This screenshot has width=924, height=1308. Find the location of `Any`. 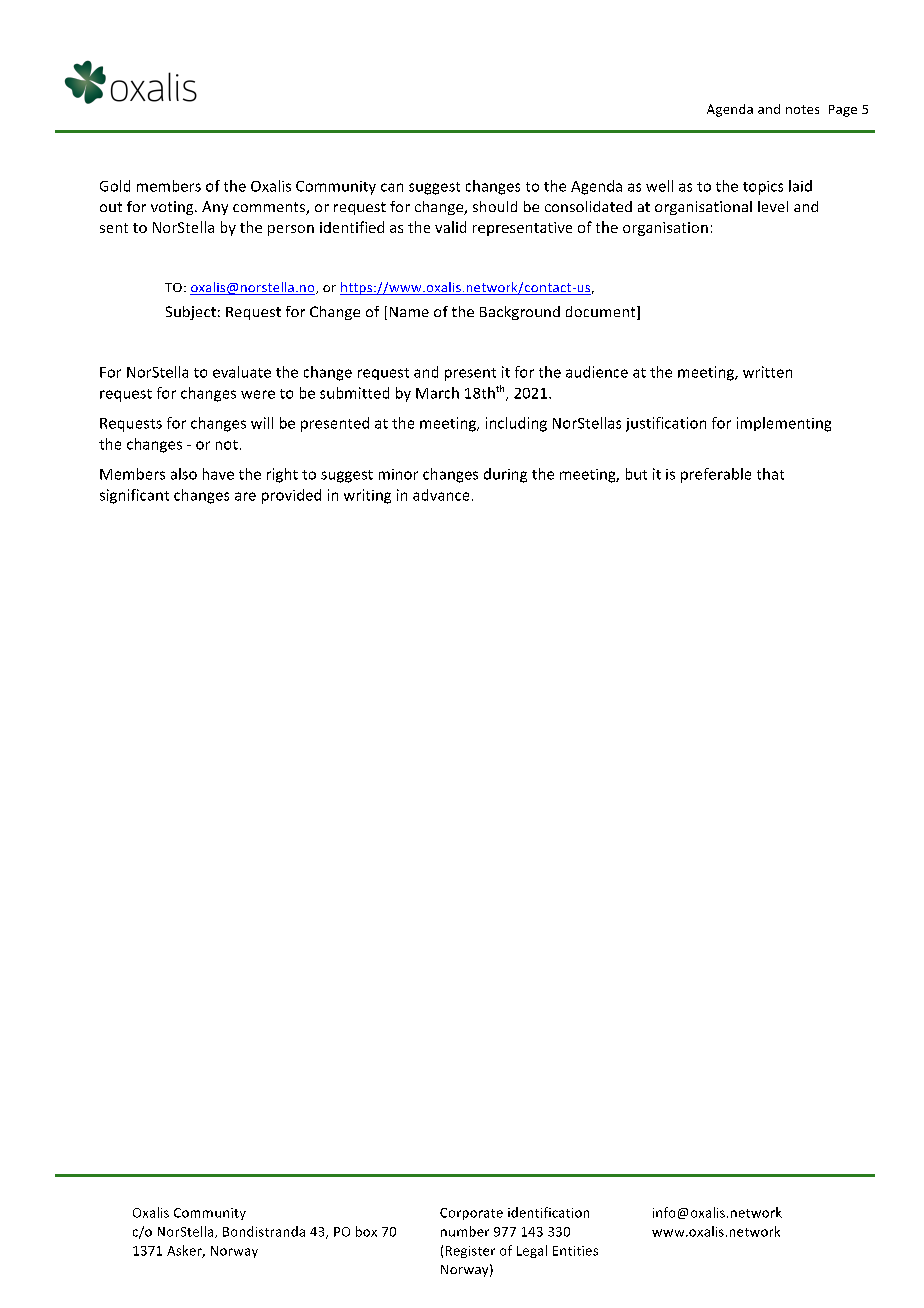

Any is located at coordinates (215, 208).
